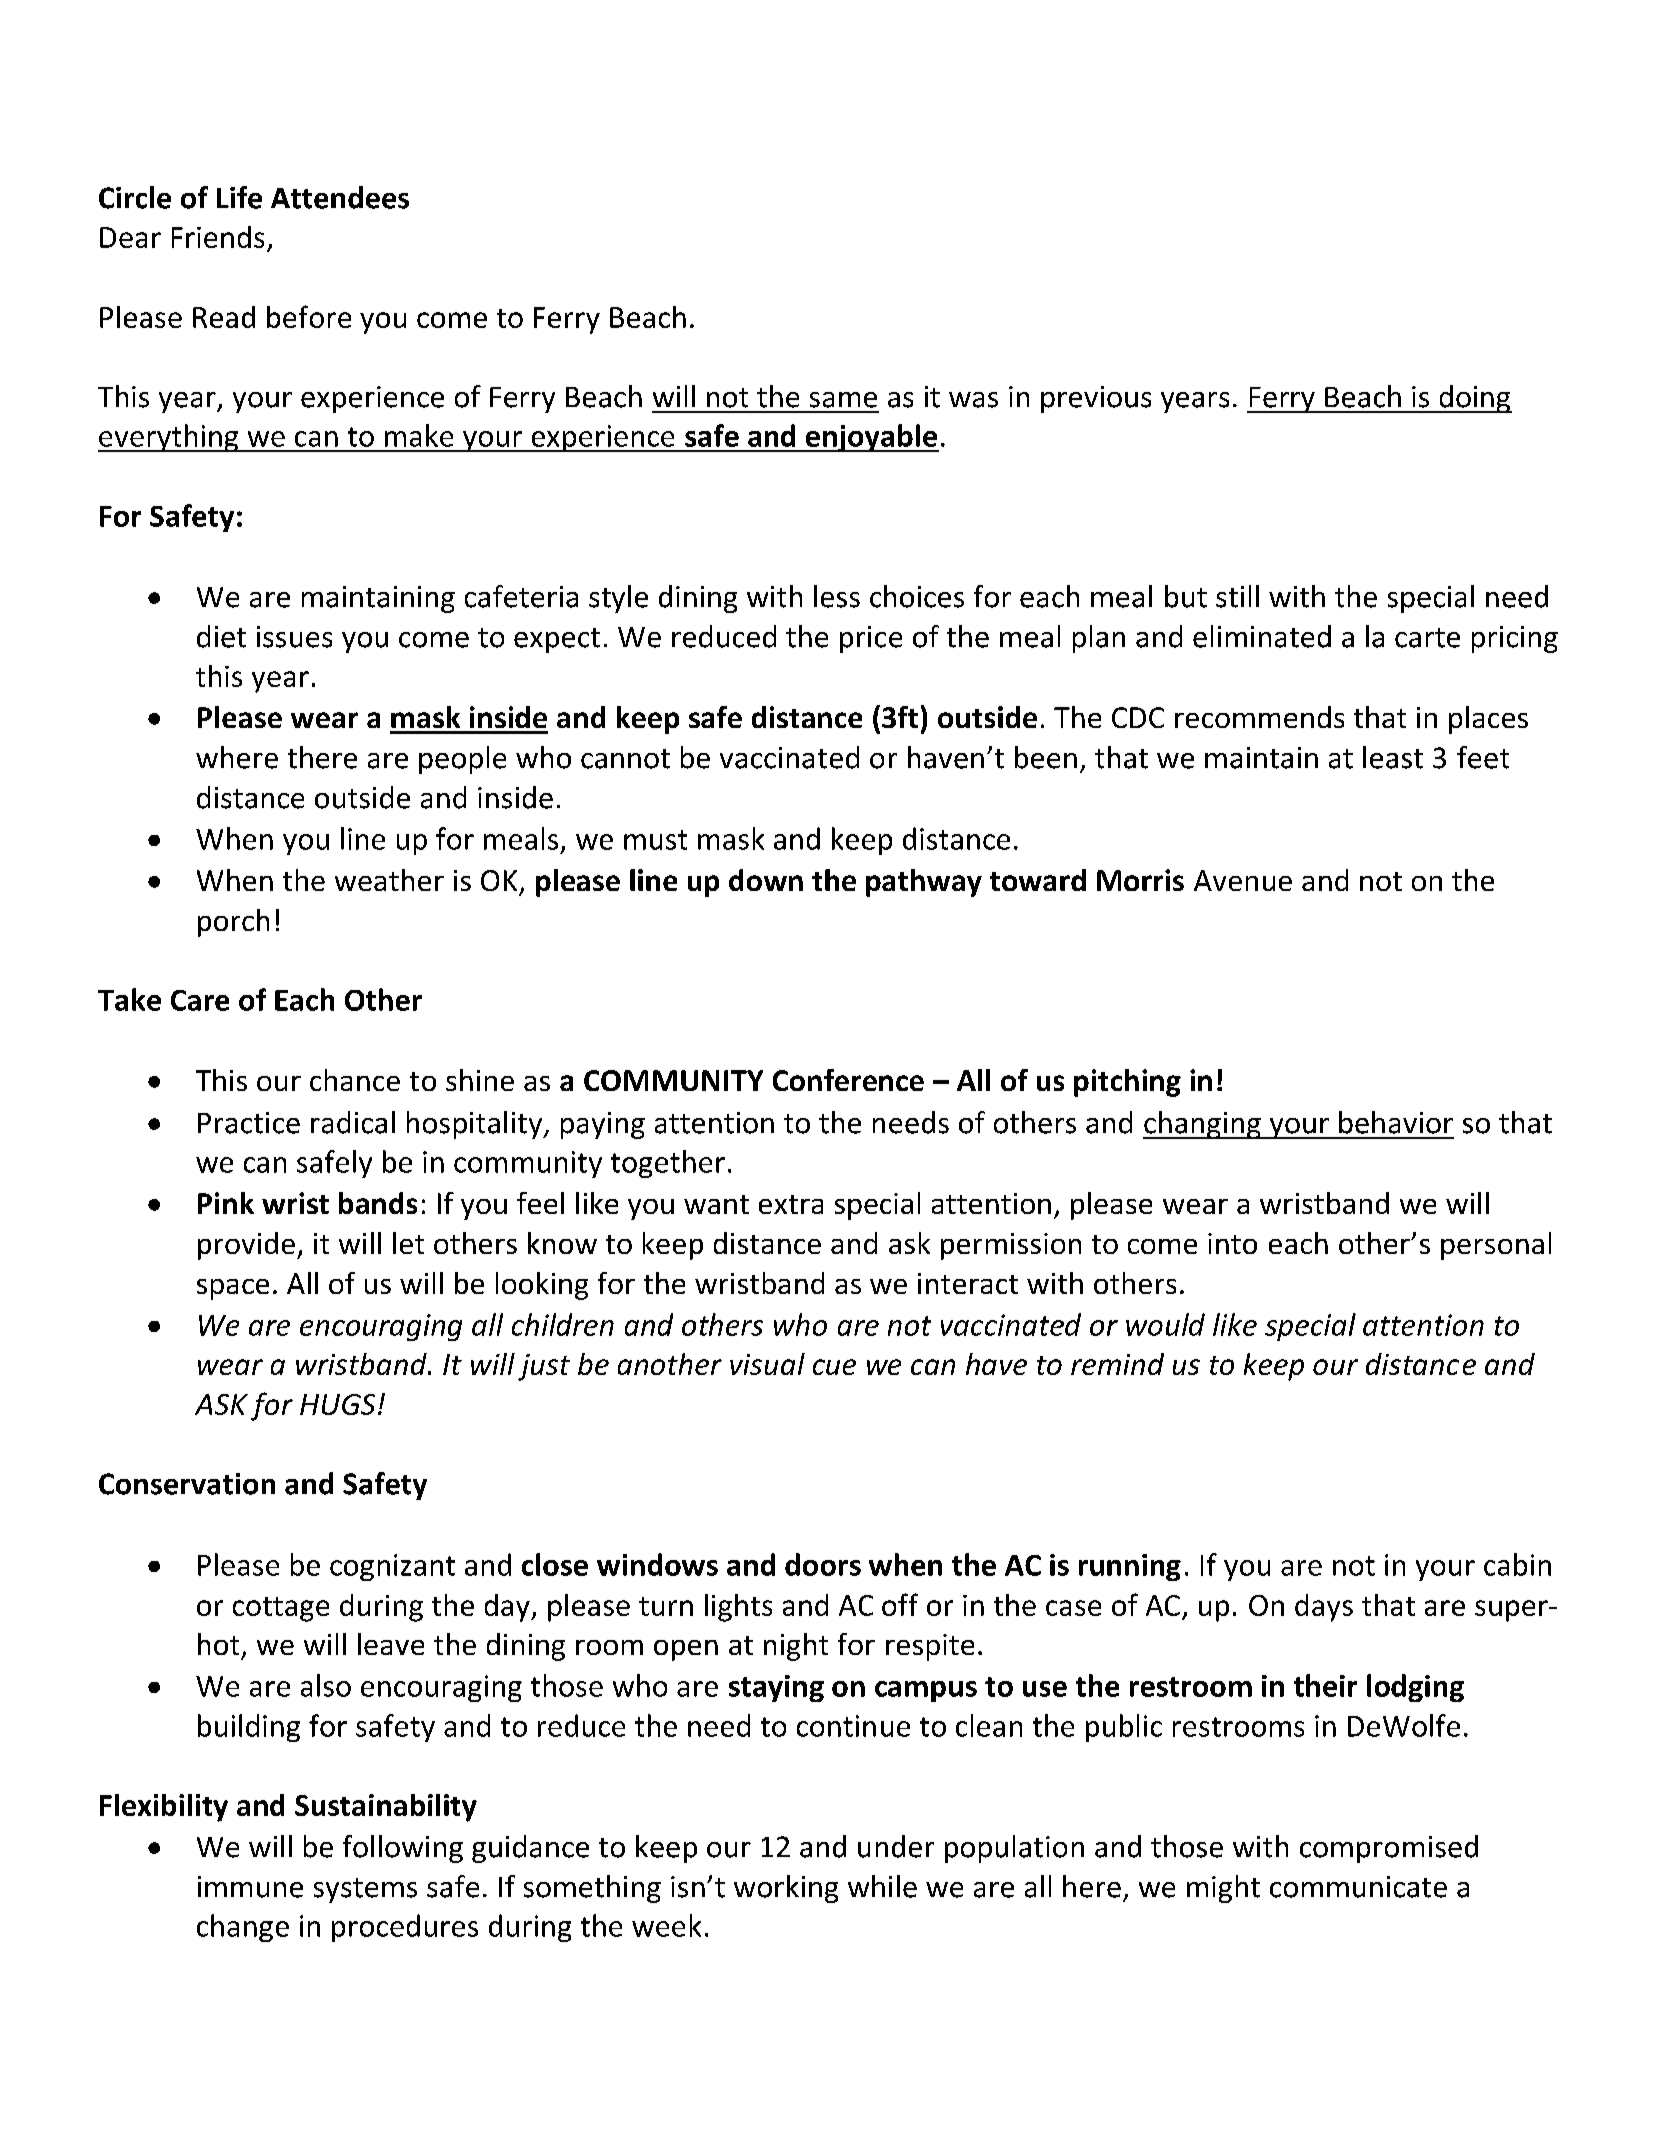 This document has height=2149, width=1661. Describe the element at coordinates (218, 237) in the document. I see `Friends` at that location.
